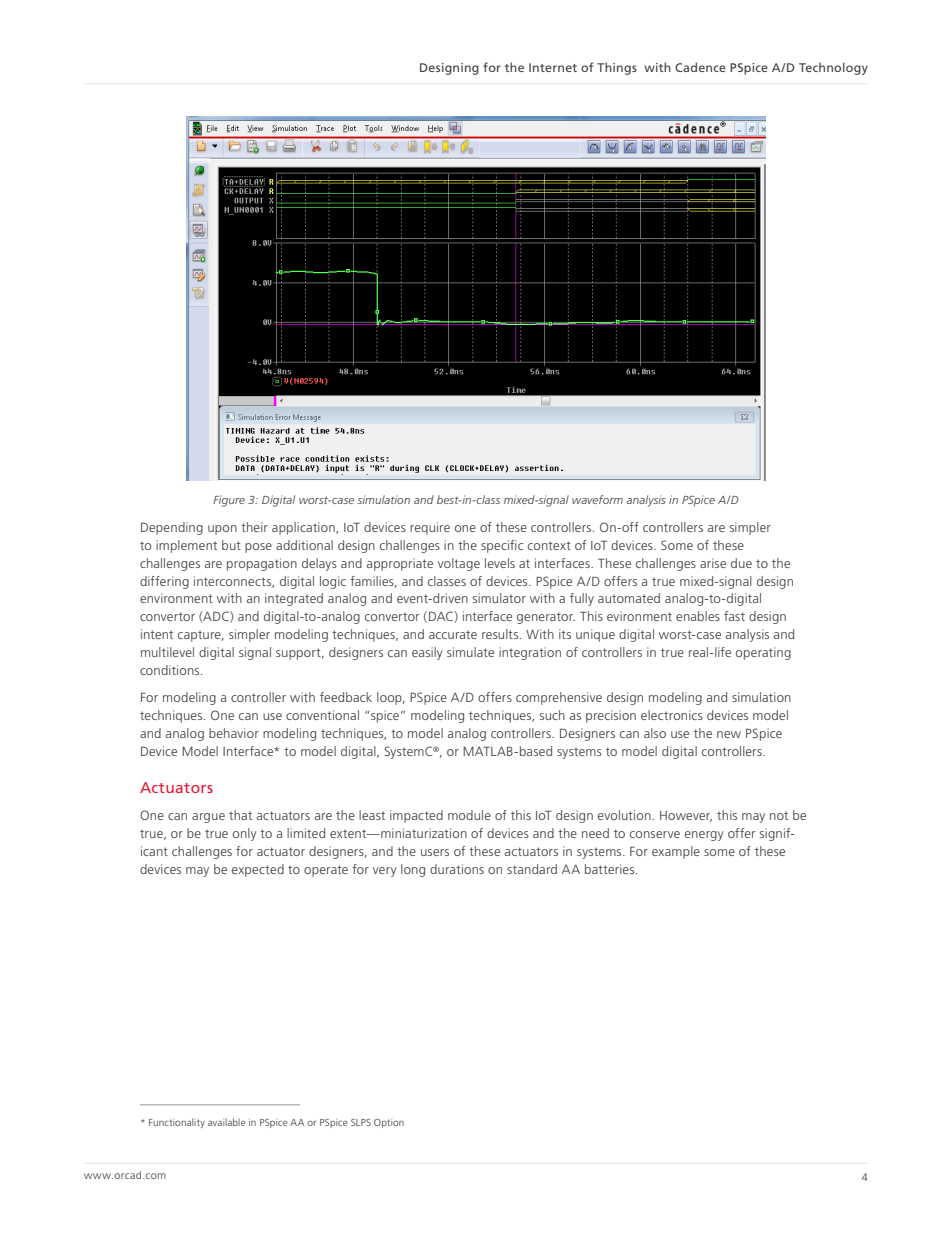  Describe the element at coordinates (229, 501) in the document. I see `Figure` at that location.
